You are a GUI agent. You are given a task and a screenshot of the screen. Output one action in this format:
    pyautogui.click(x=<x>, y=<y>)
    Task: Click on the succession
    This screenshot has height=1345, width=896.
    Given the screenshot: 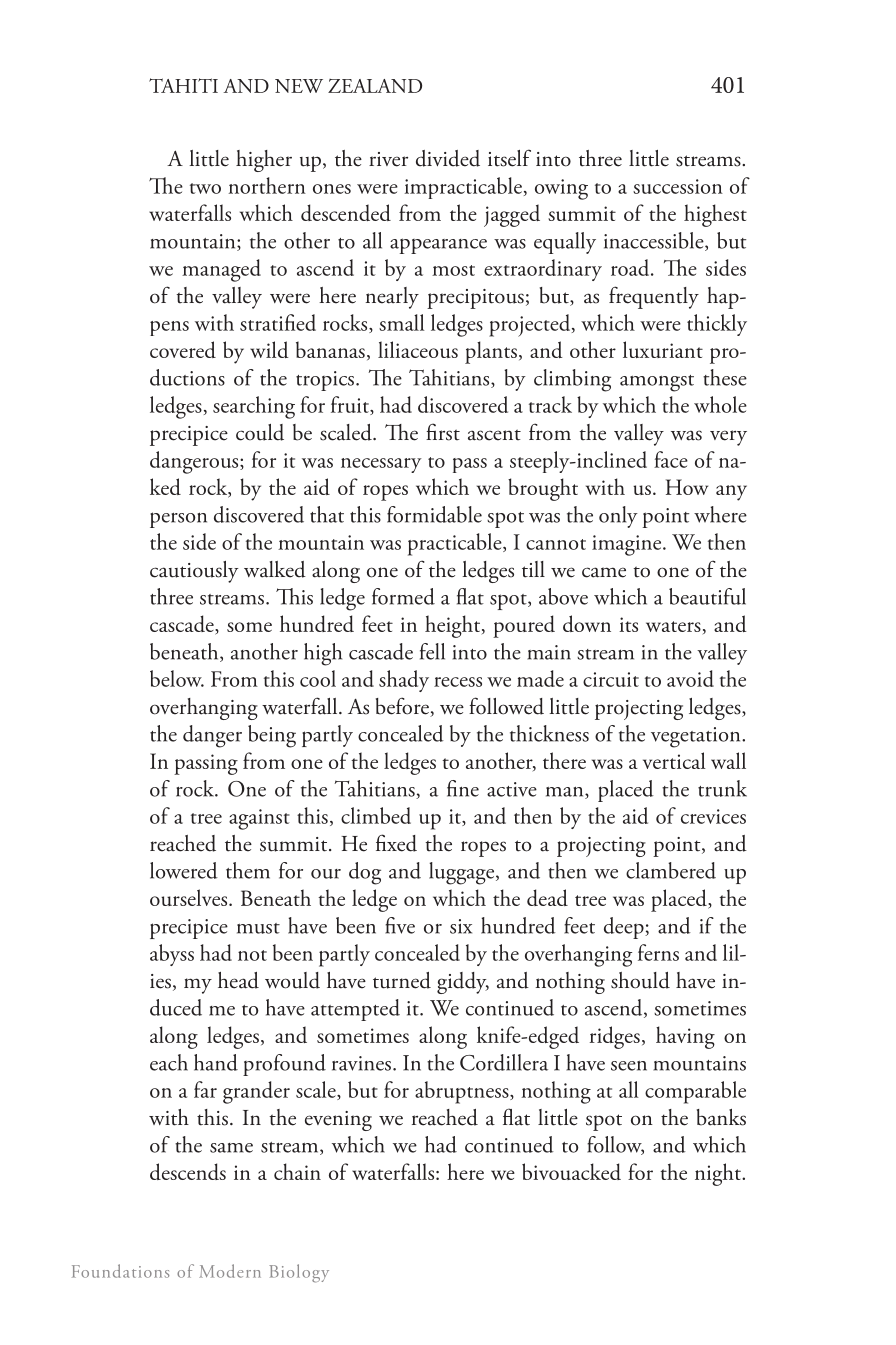 What is the action you would take?
    pyautogui.click(x=678, y=186)
